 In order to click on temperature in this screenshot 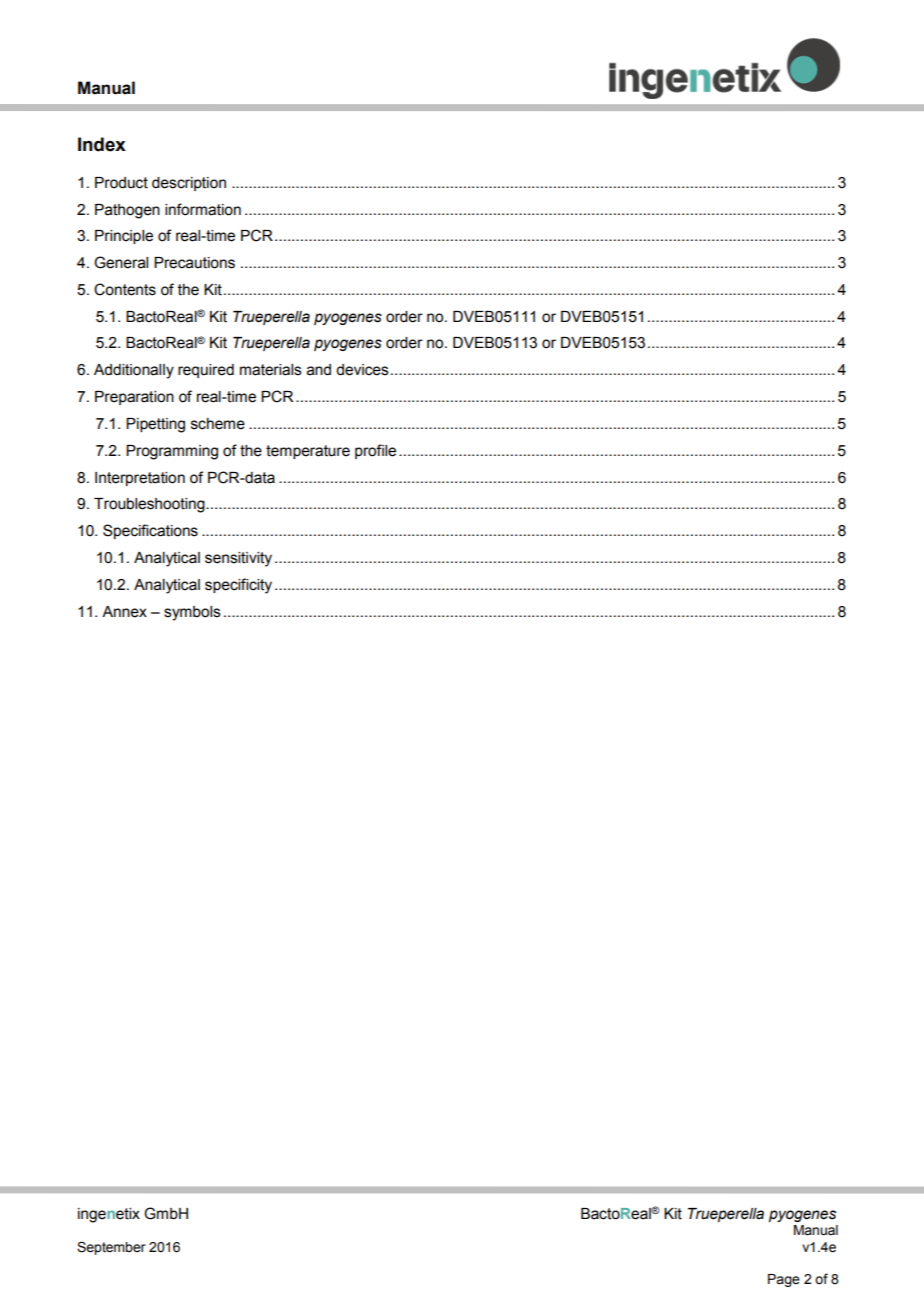, I will do `click(308, 452)`.
